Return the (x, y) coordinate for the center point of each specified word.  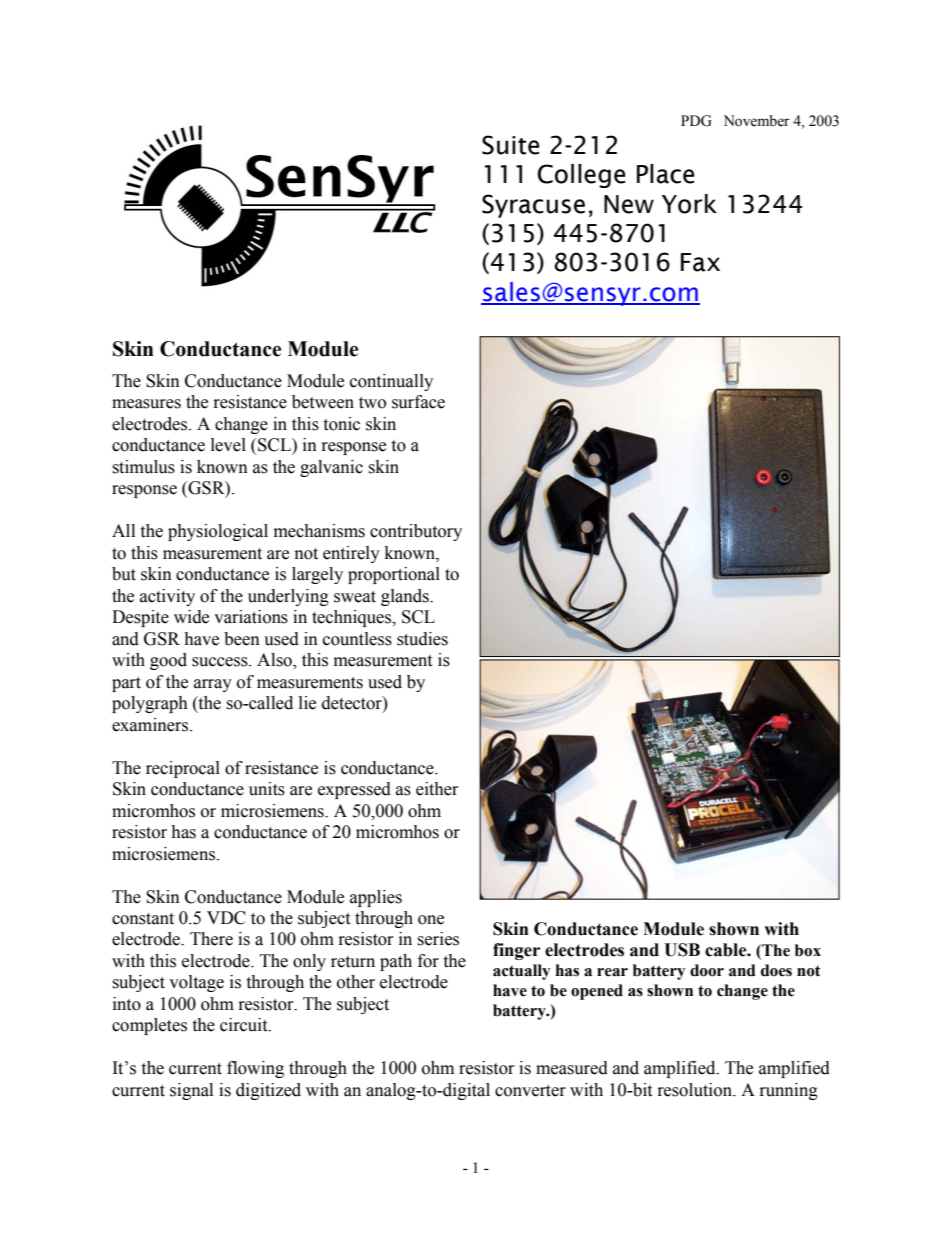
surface (418, 402)
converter (530, 1091)
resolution (696, 1090)
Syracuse (533, 206)
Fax (700, 262)
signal (191, 1091)
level (228, 445)
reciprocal (183, 769)
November (757, 121)
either (437, 789)
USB (682, 950)
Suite (511, 145)
